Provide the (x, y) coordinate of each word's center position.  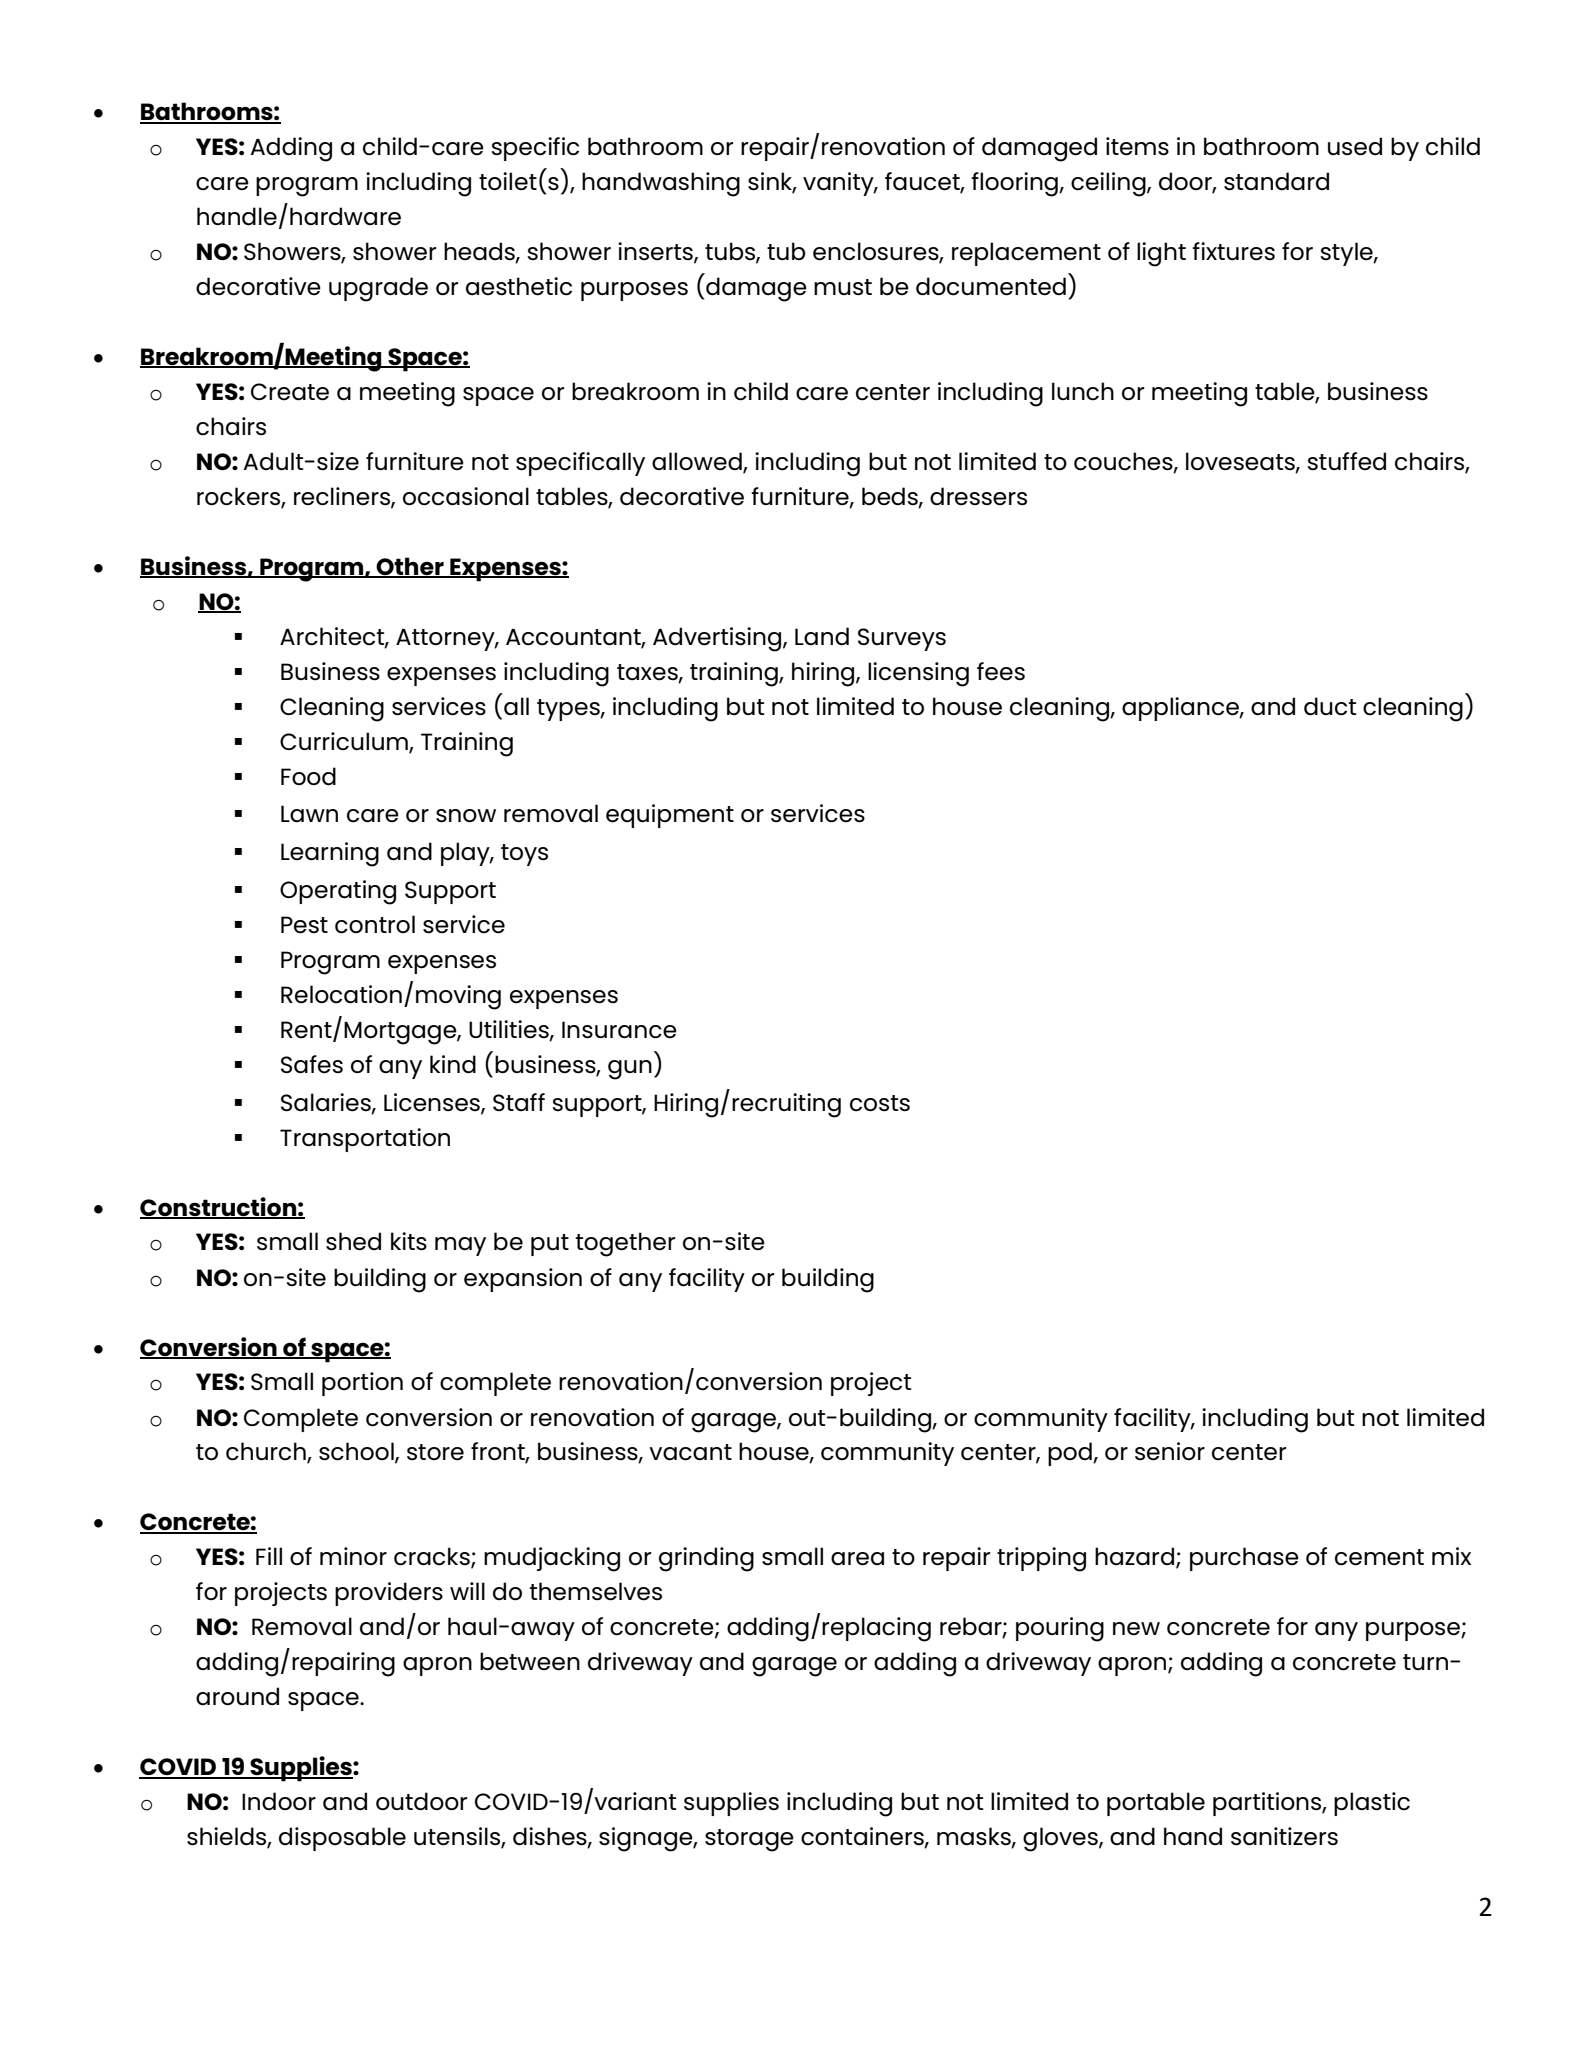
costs (880, 1103)
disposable (342, 1839)
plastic (1372, 1804)
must (843, 287)
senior (1170, 1451)
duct (1330, 706)
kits (409, 1241)
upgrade (378, 289)
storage (749, 1840)
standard (1276, 181)
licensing (918, 674)
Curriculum (345, 742)
